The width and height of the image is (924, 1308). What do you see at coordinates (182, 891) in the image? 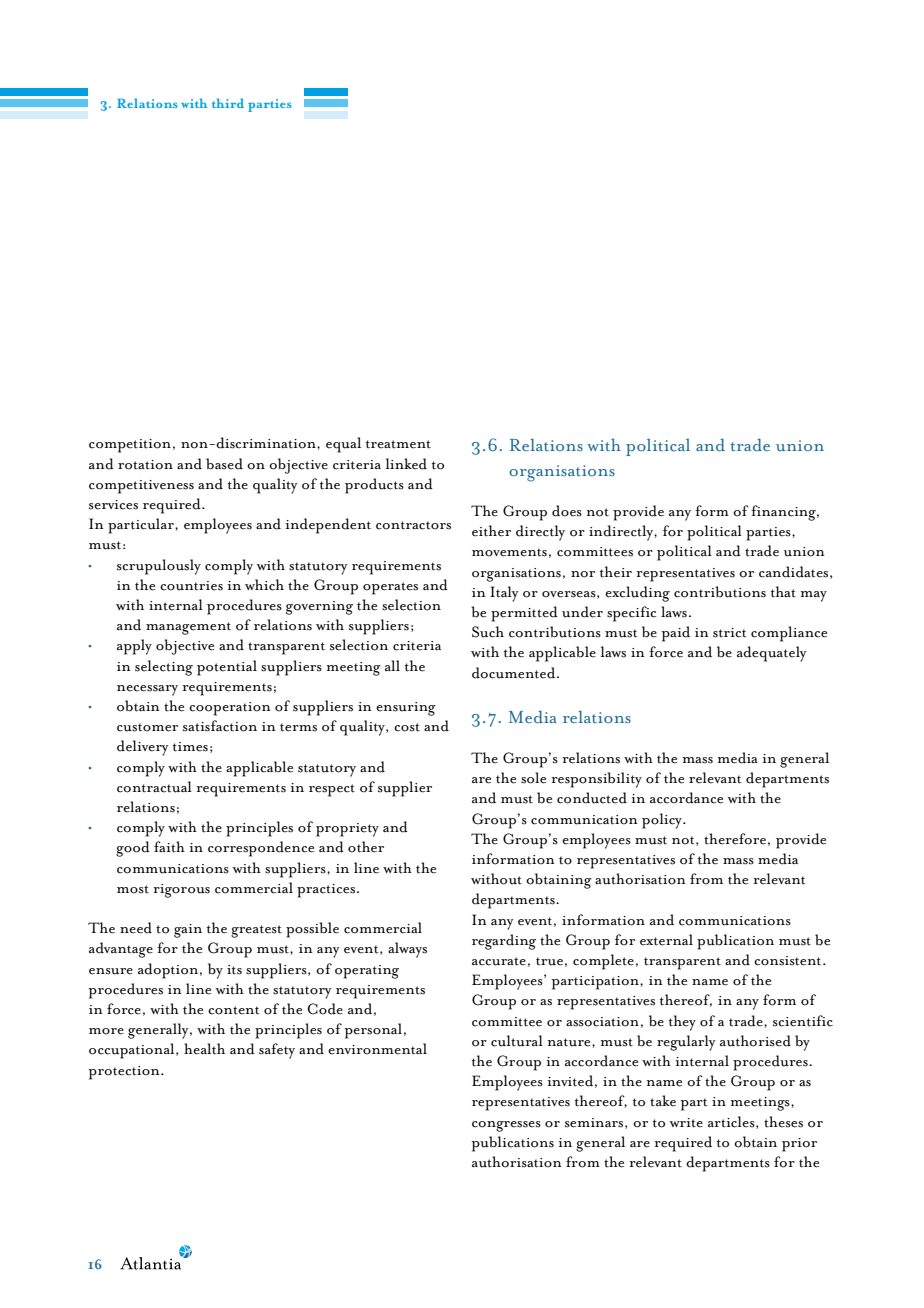
I see `rigorous` at bounding box center [182, 891].
